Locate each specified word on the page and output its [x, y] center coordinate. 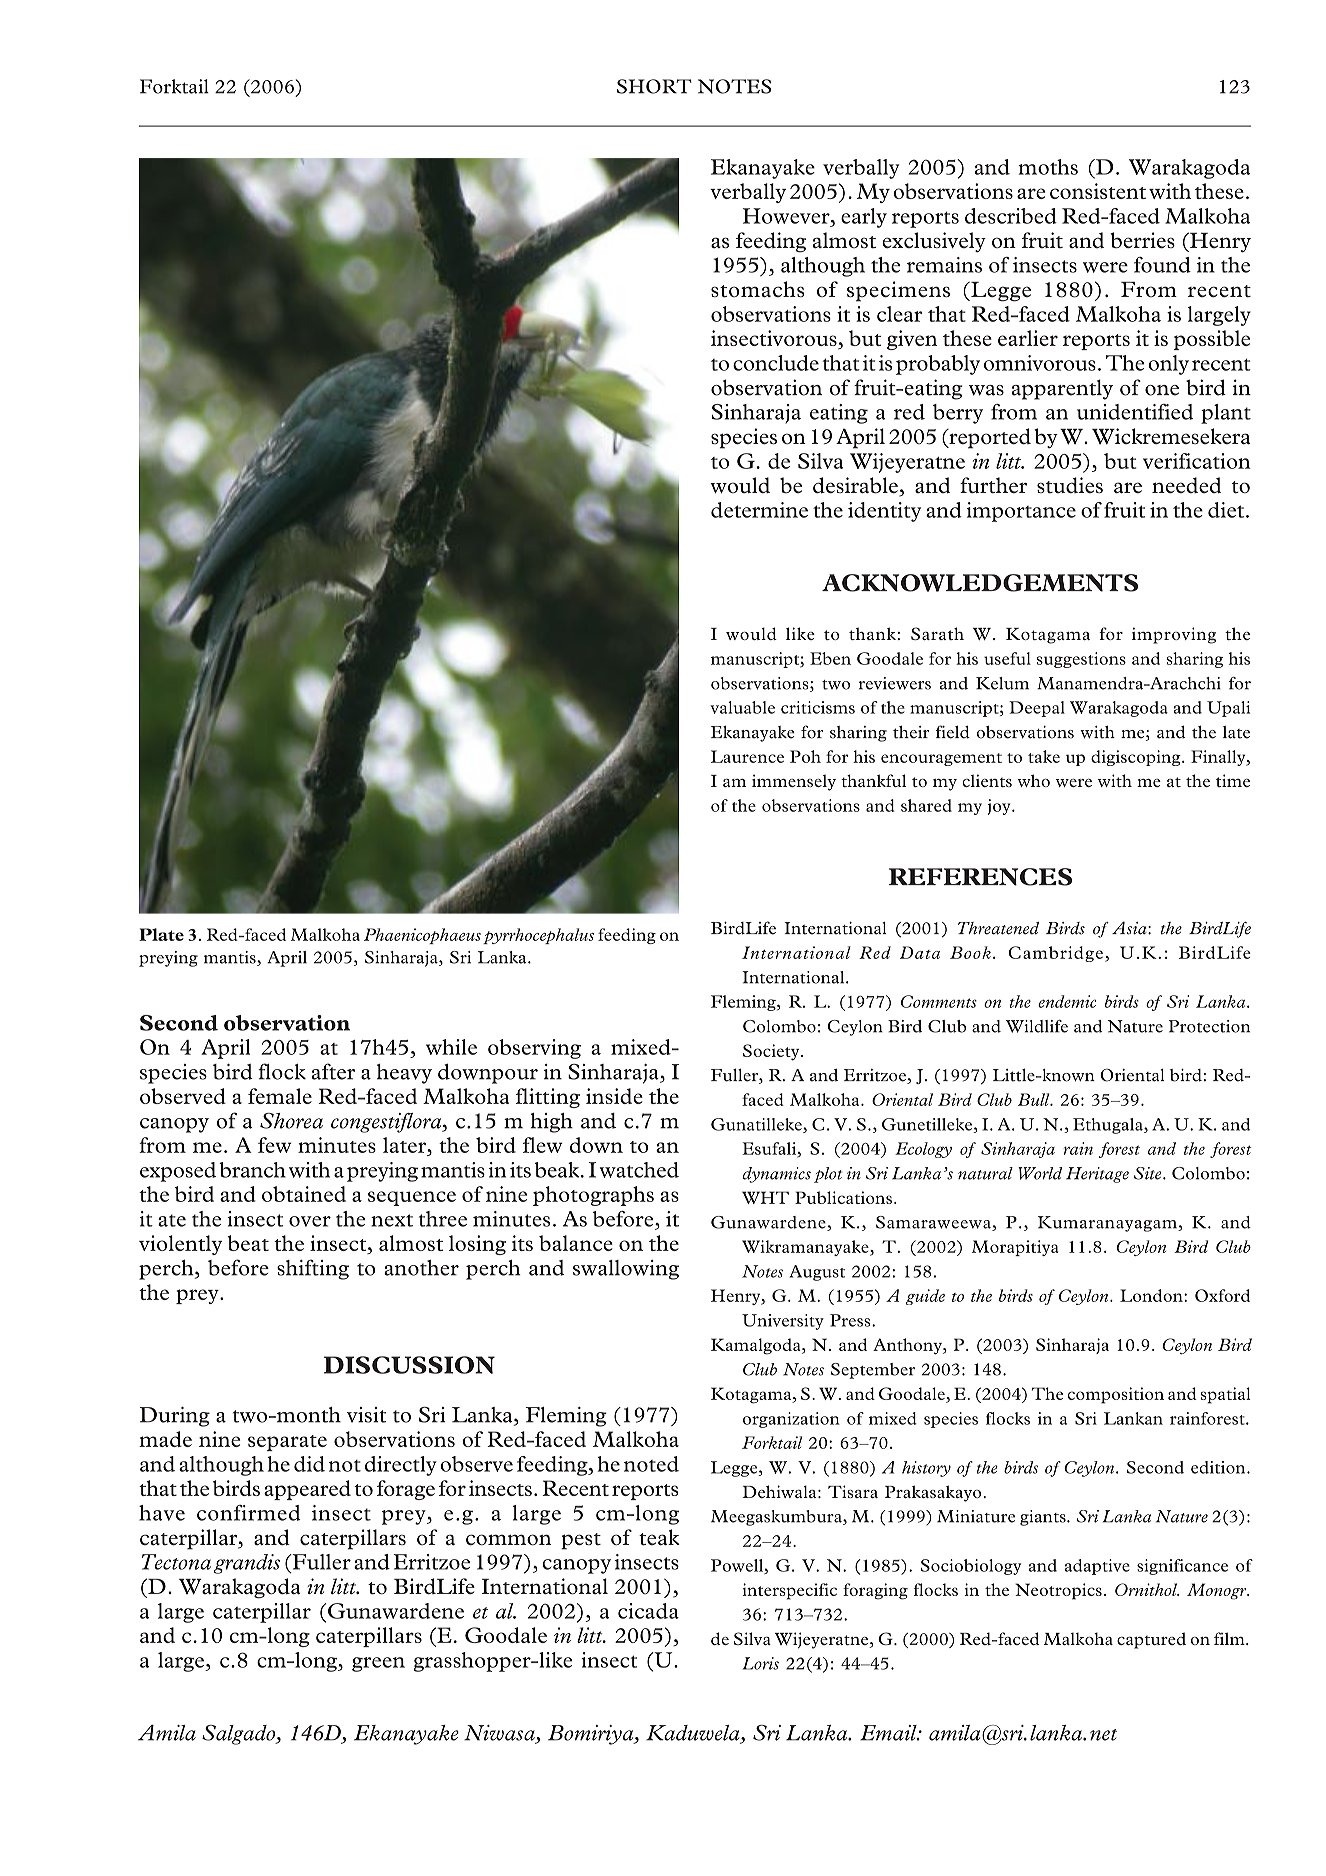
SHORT [654, 86]
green [378, 1664]
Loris [760, 1663]
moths [1048, 167]
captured [1151, 1640]
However [787, 216]
